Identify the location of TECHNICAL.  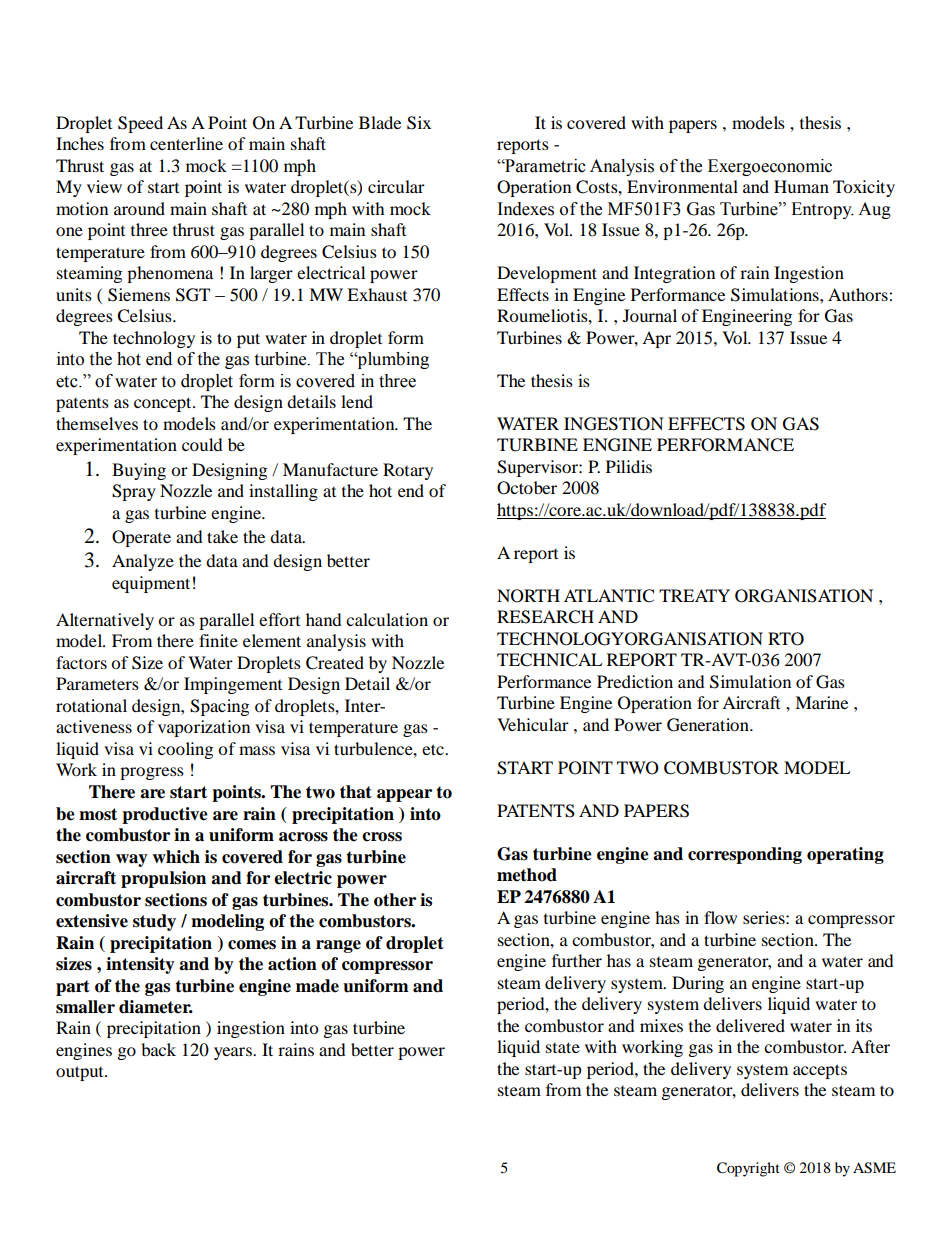
(549, 660).
